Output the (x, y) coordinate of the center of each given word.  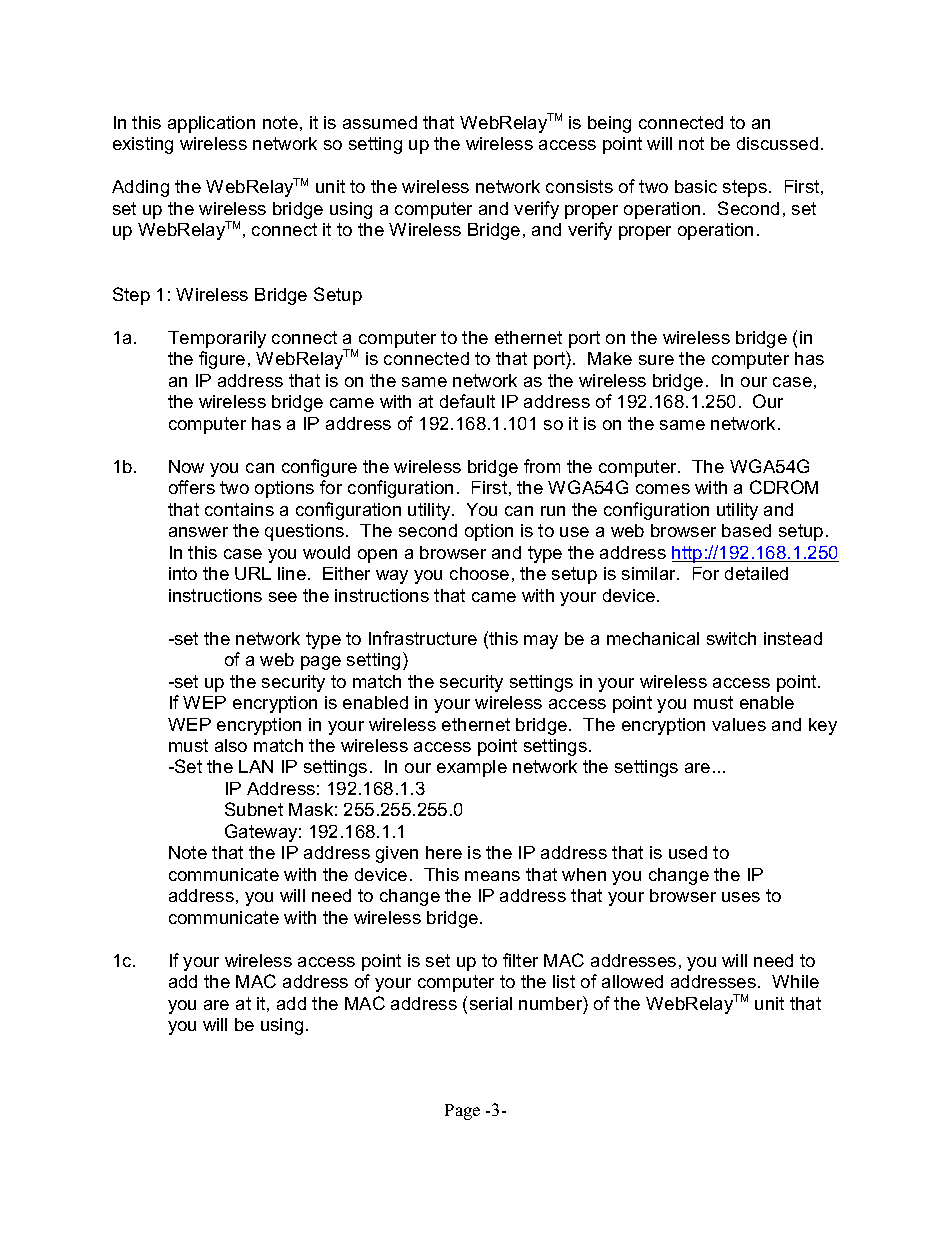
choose (479, 573)
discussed (777, 143)
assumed (380, 122)
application (211, 124)
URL (253, 573)
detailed (756, 573)
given (397, 854)
